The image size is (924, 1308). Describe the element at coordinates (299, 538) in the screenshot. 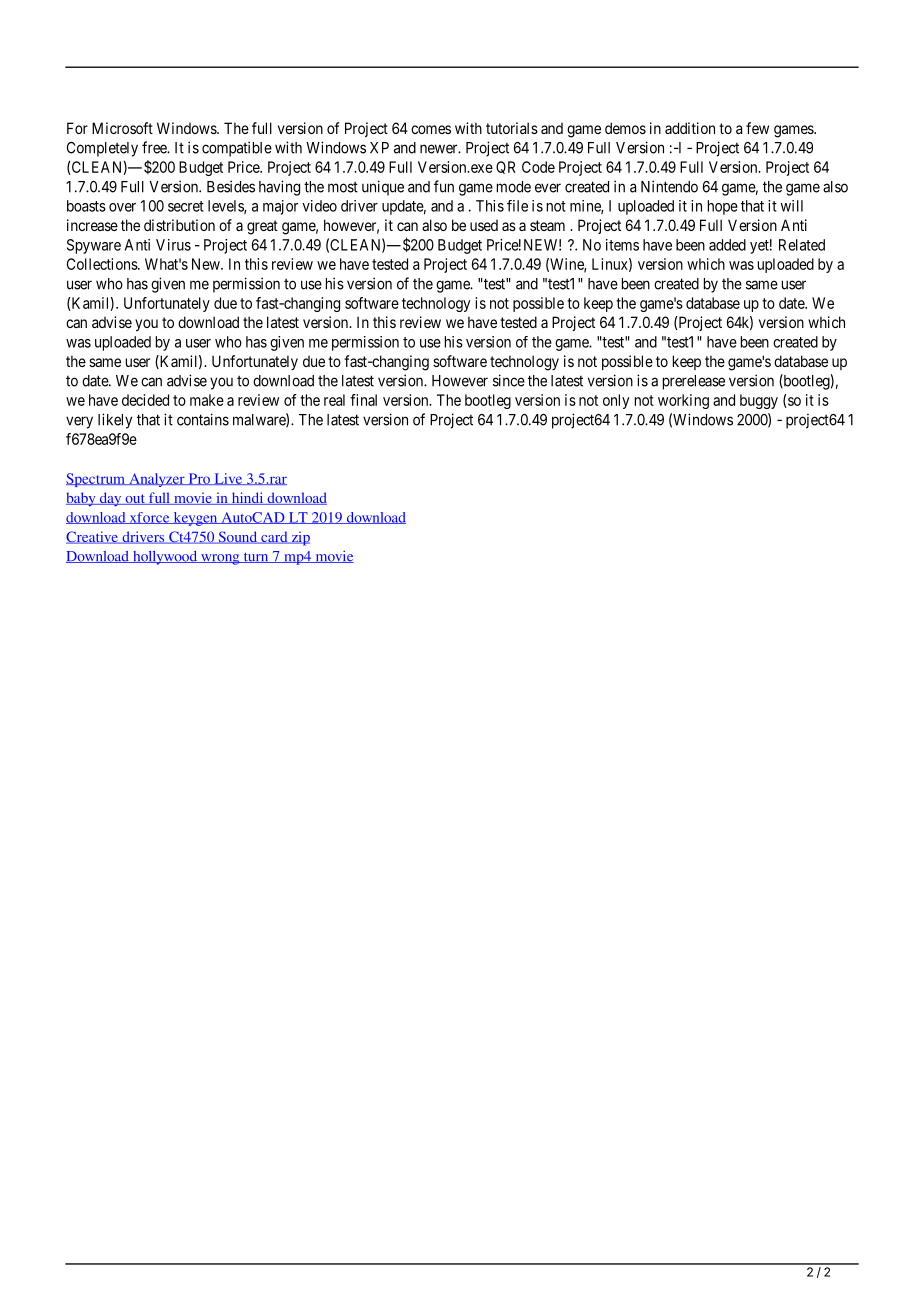

I see `zip` at that location.
